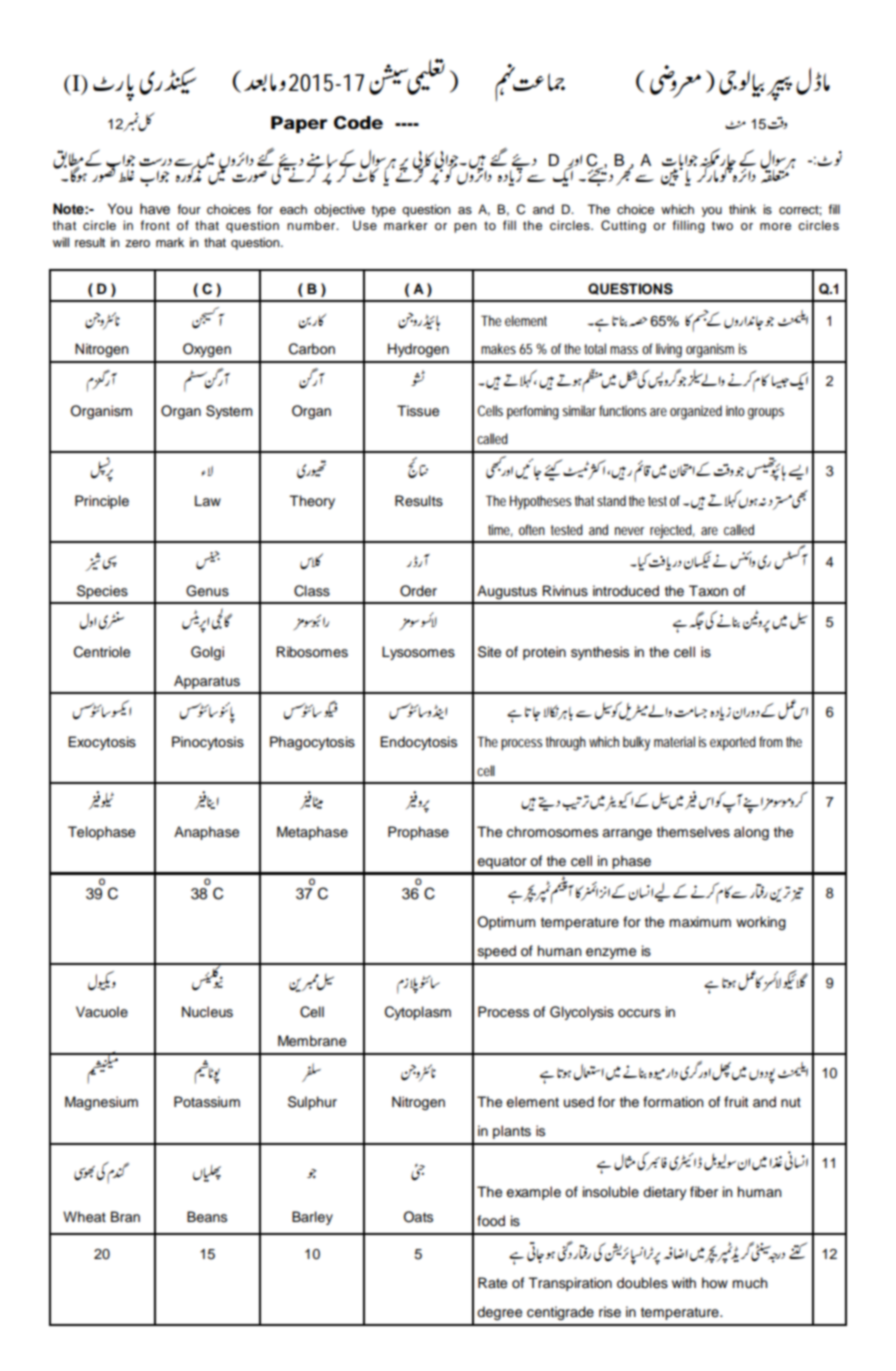  I want to click on Cytoplasm, so click(418, 1013).
